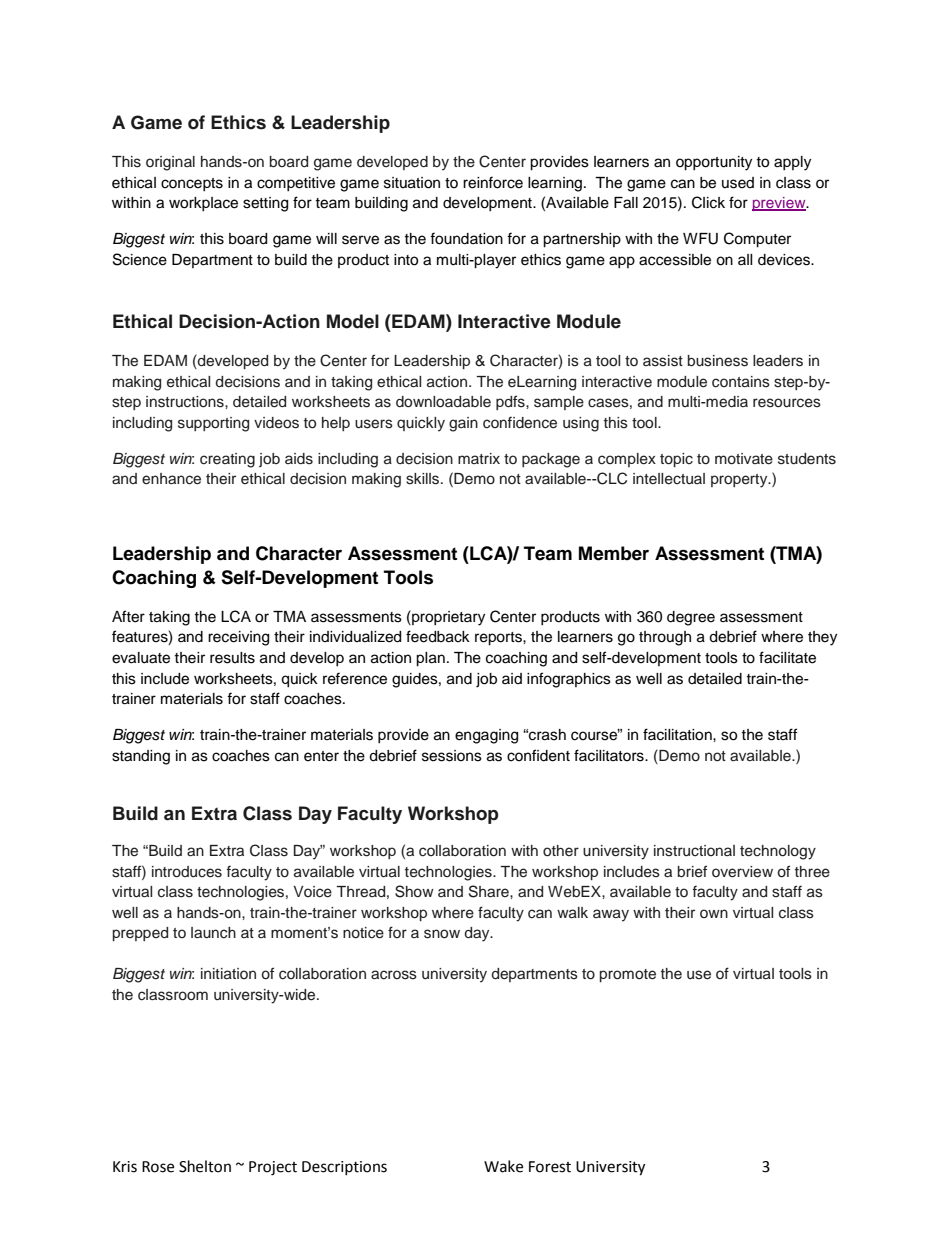 The width and height of the screenshot is (952, 1233). What do you see at coordinates (493, 182) in the screenshot?
I see `reinforce` at bounding box center [493, 182].
